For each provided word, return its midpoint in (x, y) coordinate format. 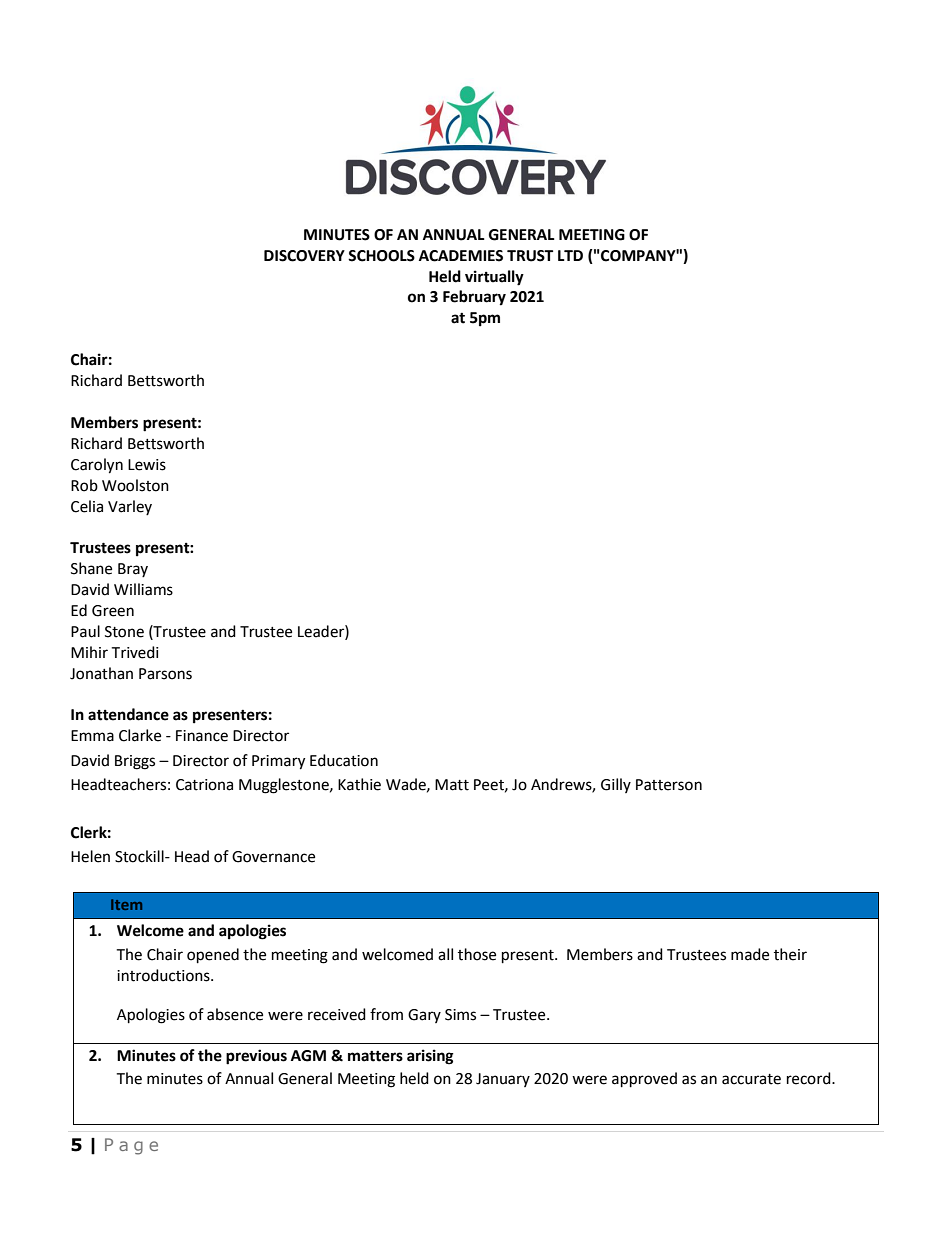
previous (256, 1057)
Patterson (669, 785)
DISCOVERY (304, 256)
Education (344, 760)
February (474, 298)
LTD (570, 255)
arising (430, 1057)
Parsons (165, 674)
